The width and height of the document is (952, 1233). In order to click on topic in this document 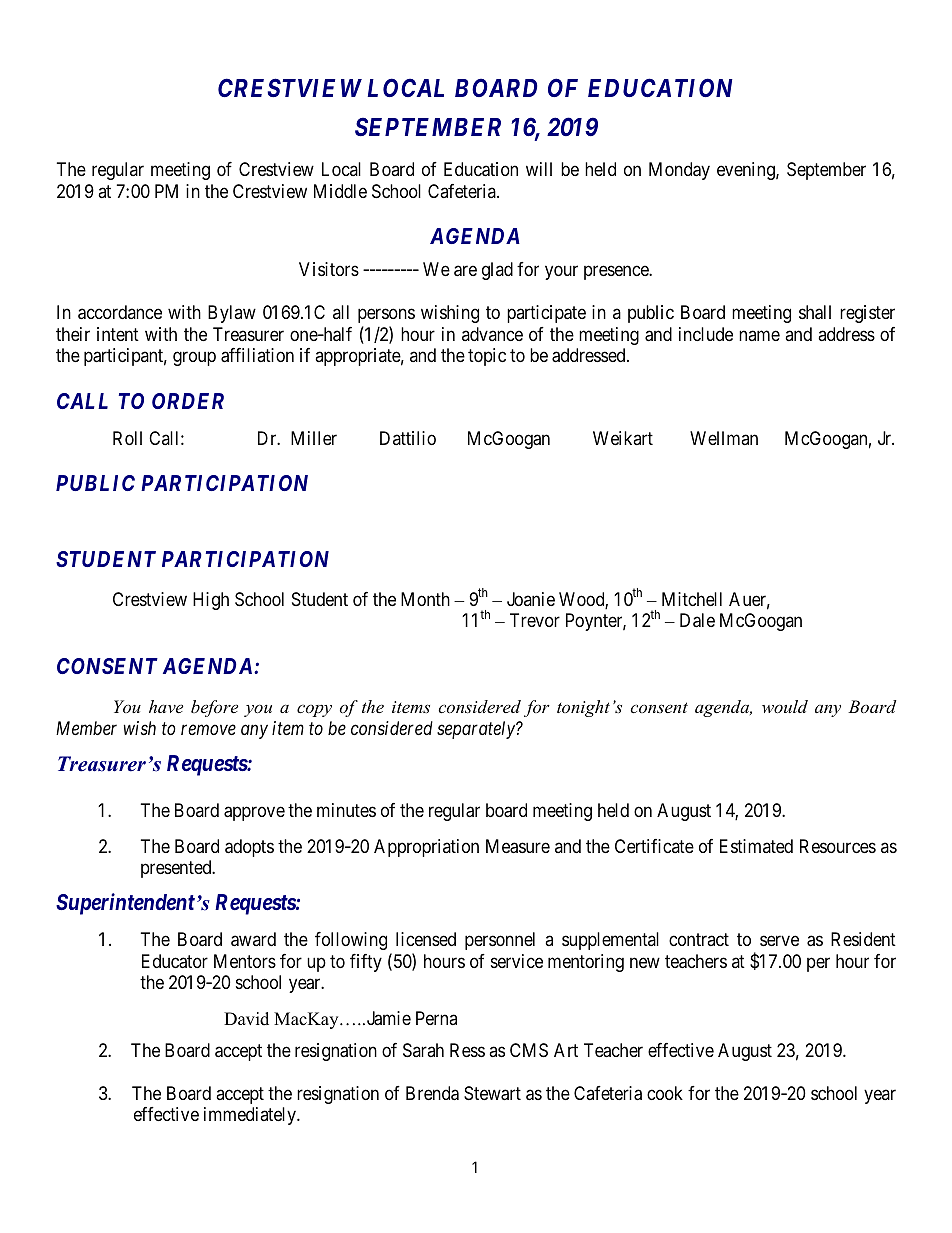, I will do `click(487, 357)`.
